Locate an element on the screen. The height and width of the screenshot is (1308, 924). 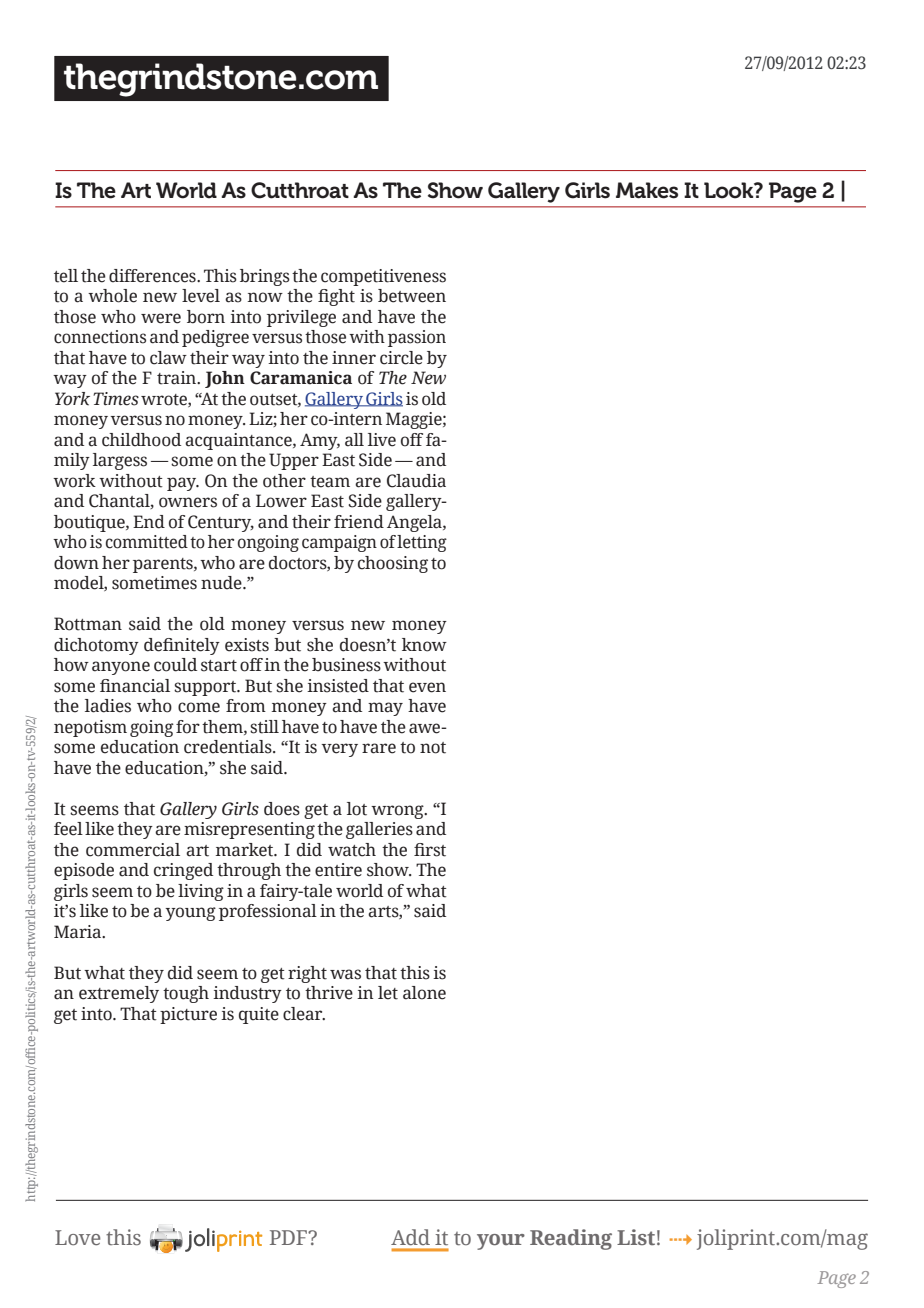
Makes is located at coordinates (647, 190).
